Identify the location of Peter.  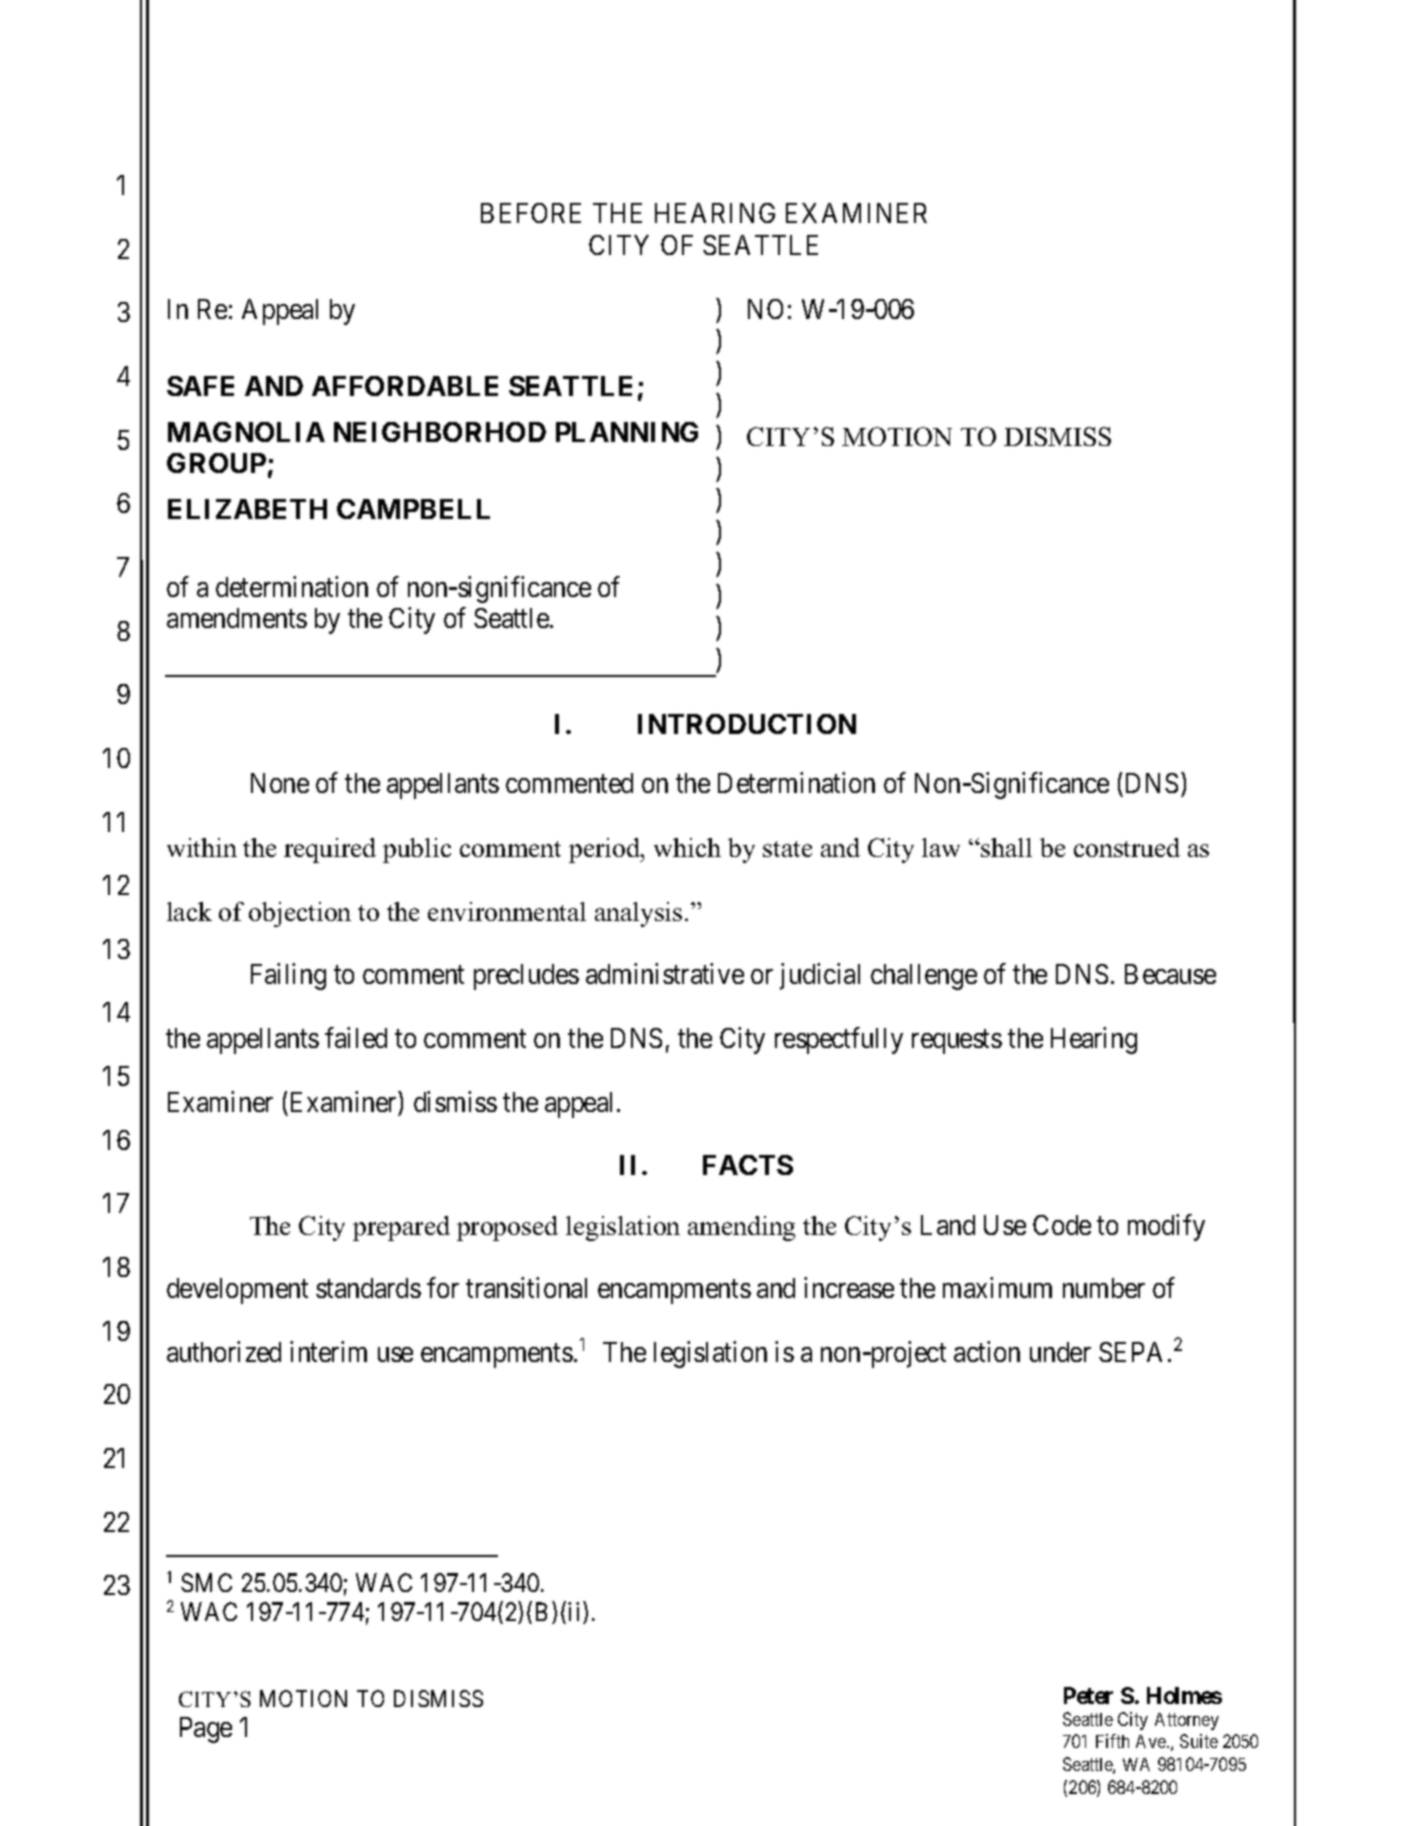
(1088, 1695).
